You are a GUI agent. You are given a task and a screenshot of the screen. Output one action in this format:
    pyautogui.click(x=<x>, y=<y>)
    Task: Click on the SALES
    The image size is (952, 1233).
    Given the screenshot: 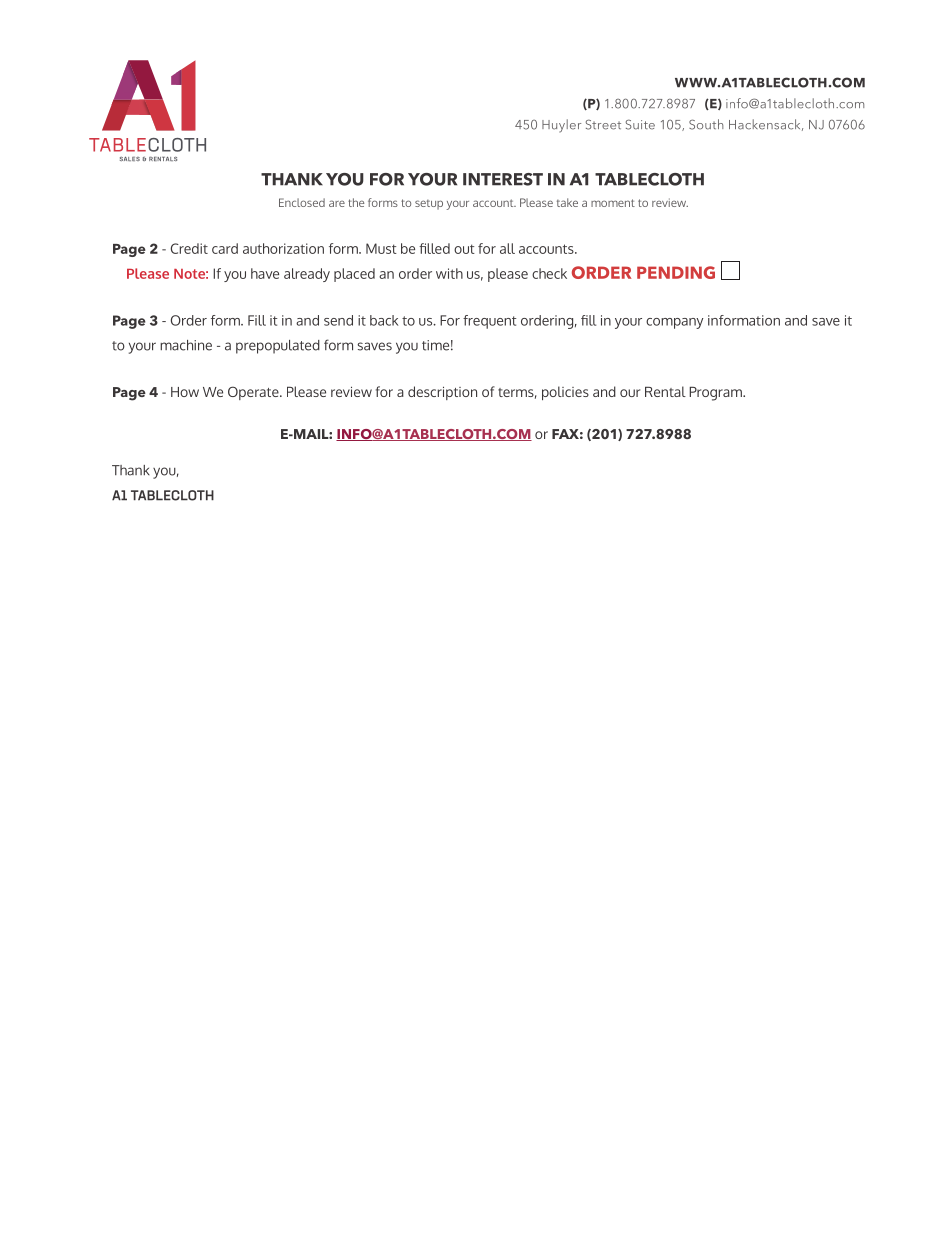 What is the action you would take?
    pyautogui.click(x=130, y=159)
